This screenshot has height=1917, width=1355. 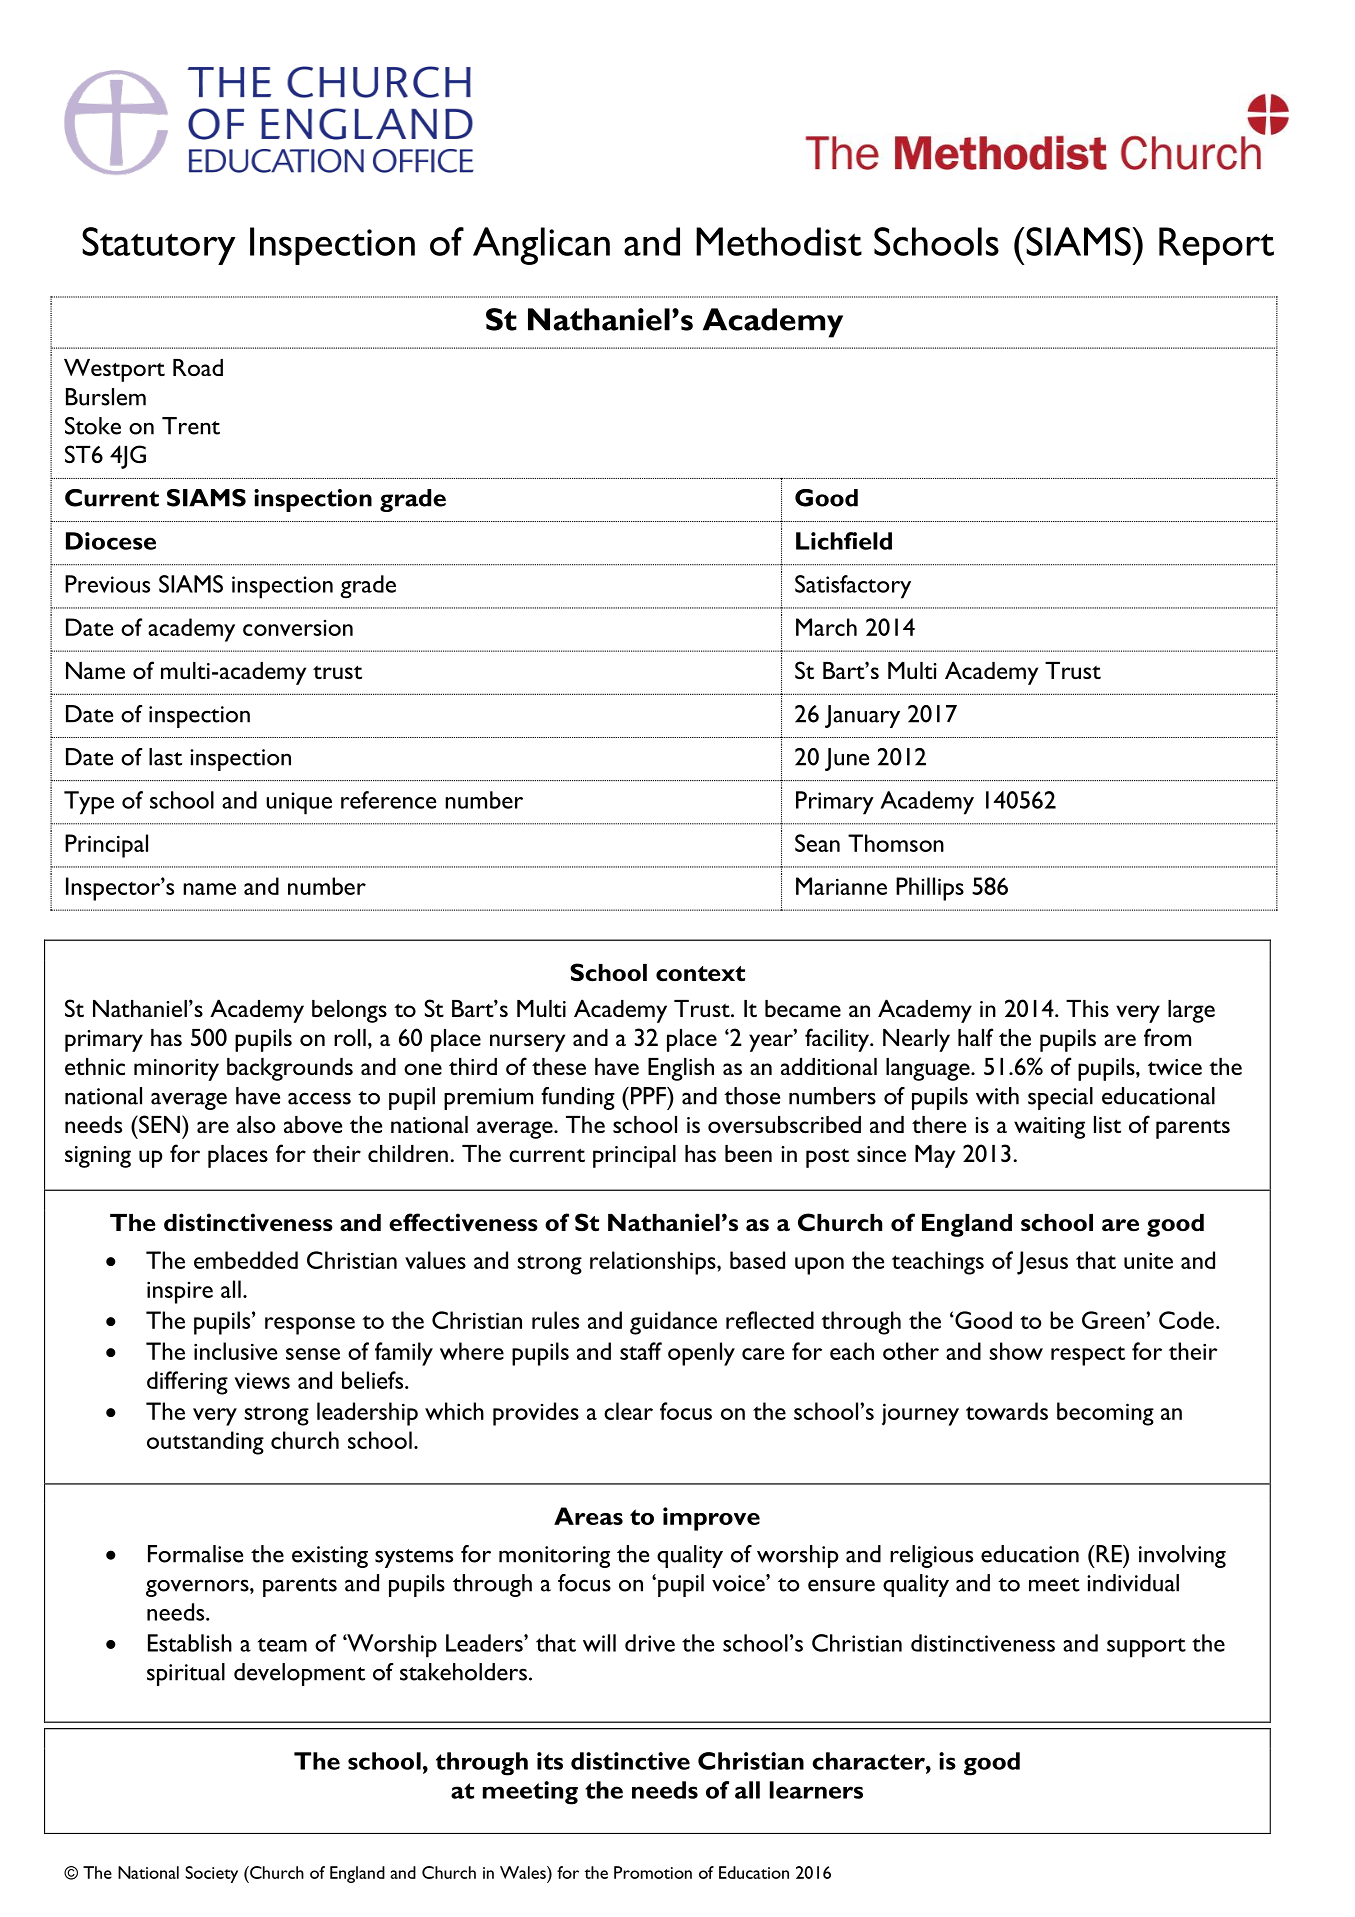 I want to click on Anglican, so click(x=541, y=246).
